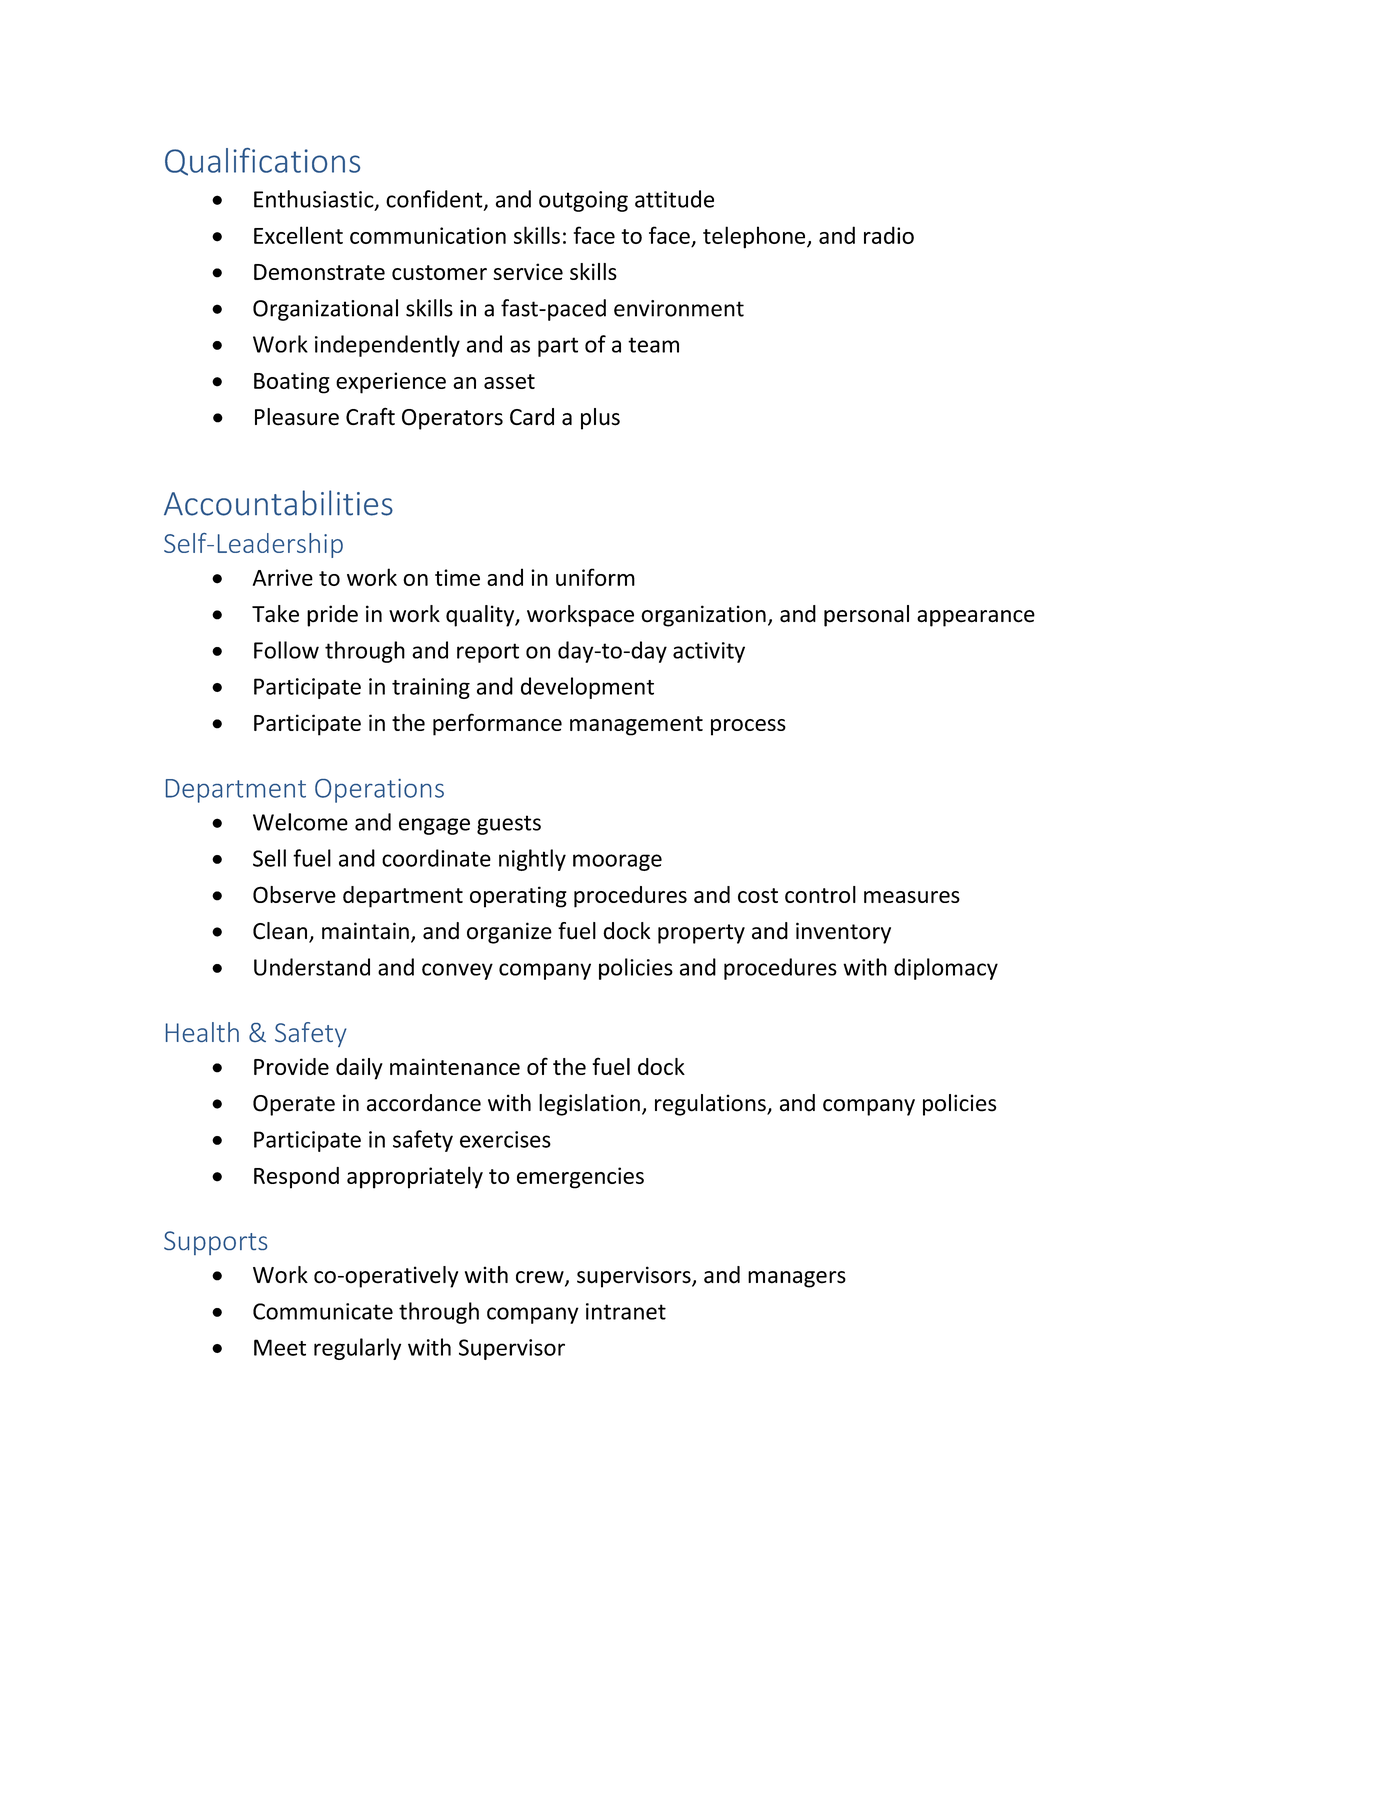  Describe the element at coordinates (636, 726) in the screenshot. I see `management` at that location.
